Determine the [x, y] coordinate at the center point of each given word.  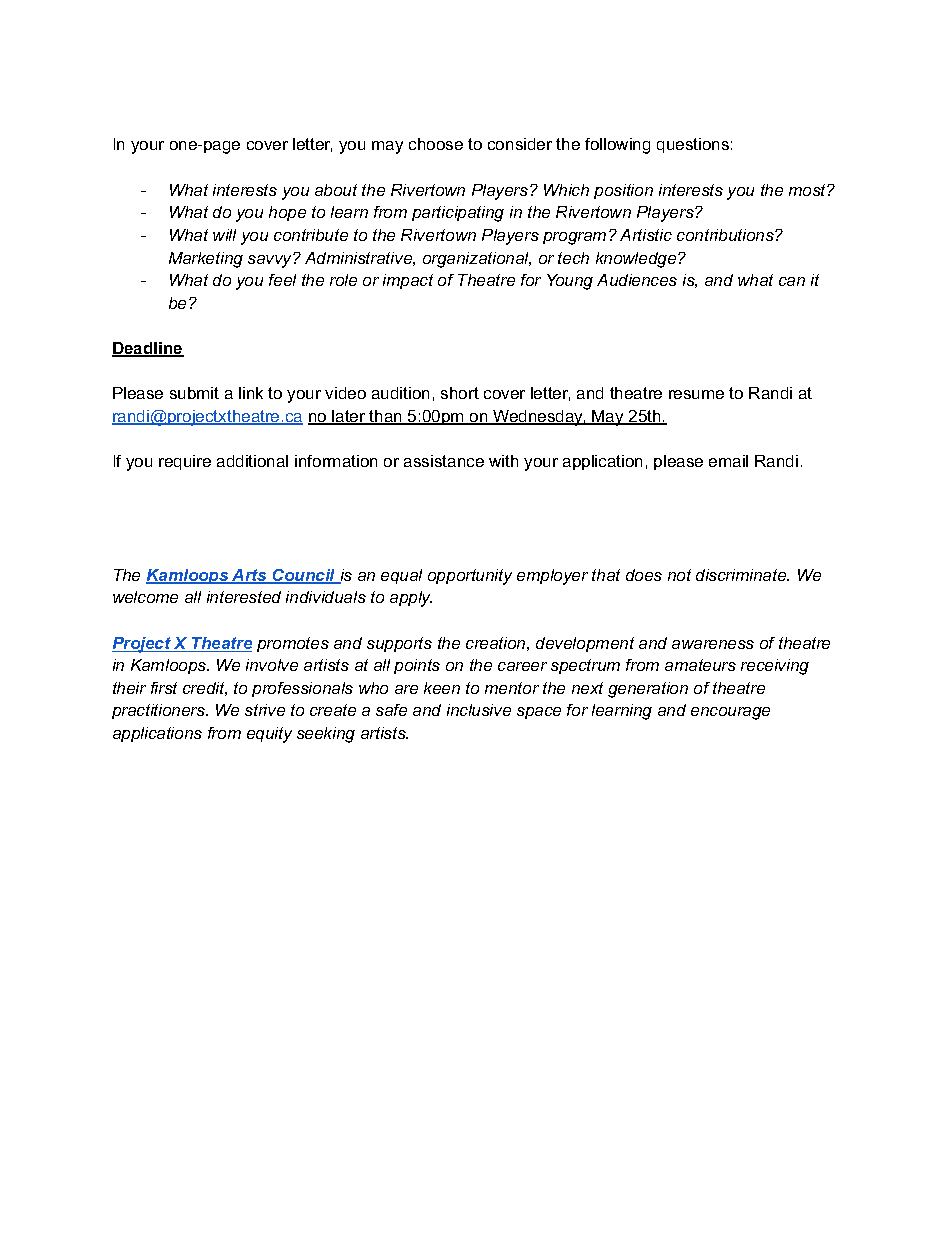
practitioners [160, 711]
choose [436, 144]
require [185, 462]
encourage [730, 713]
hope [287, 213]
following [617, 146]
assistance [444, 461]
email [728, 461]
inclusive [479, 710]
